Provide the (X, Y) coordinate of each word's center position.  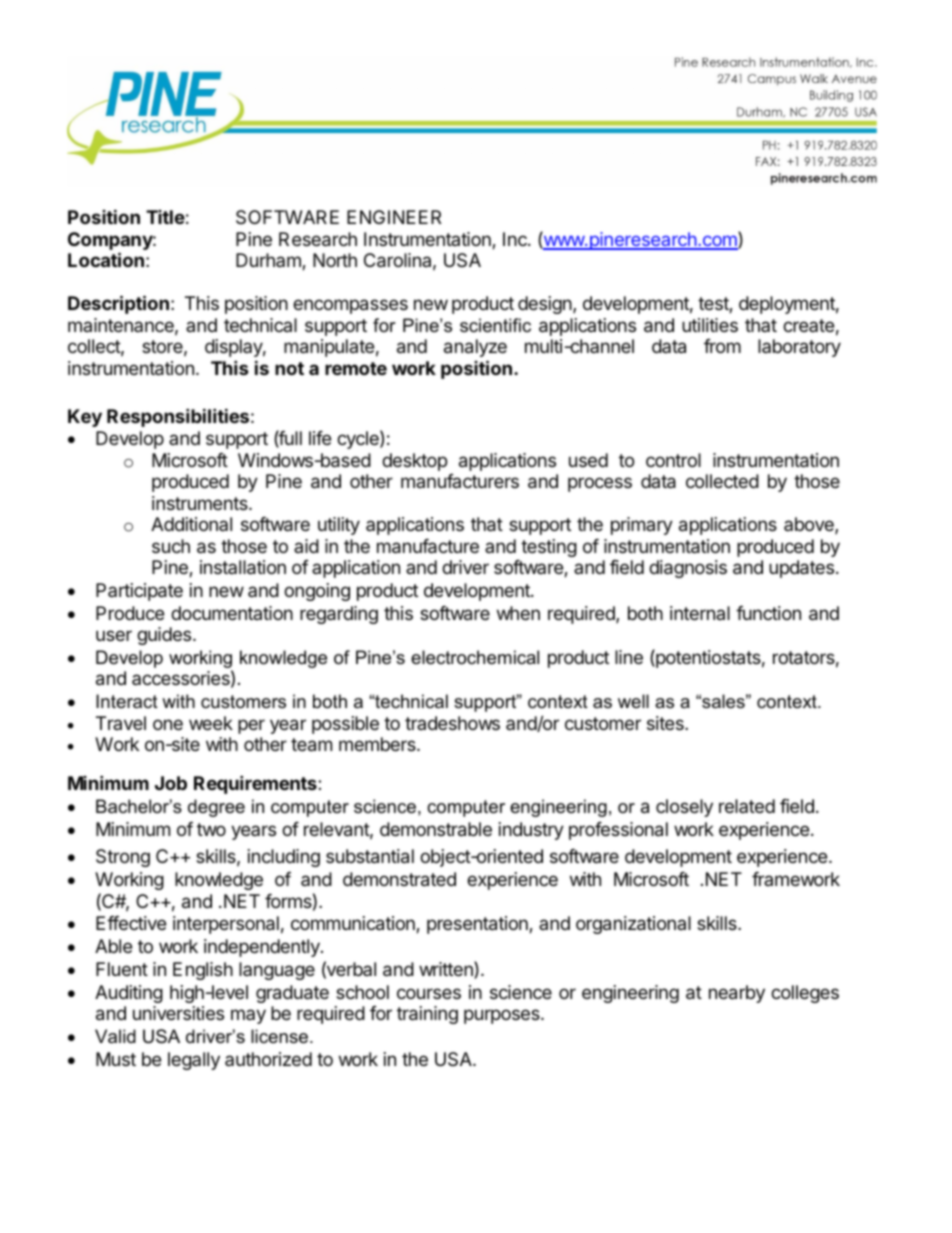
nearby (737, 994)
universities (178, 1013)
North (335, 260)
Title (165, 217)
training (427, 1015)
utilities (710, 325)
